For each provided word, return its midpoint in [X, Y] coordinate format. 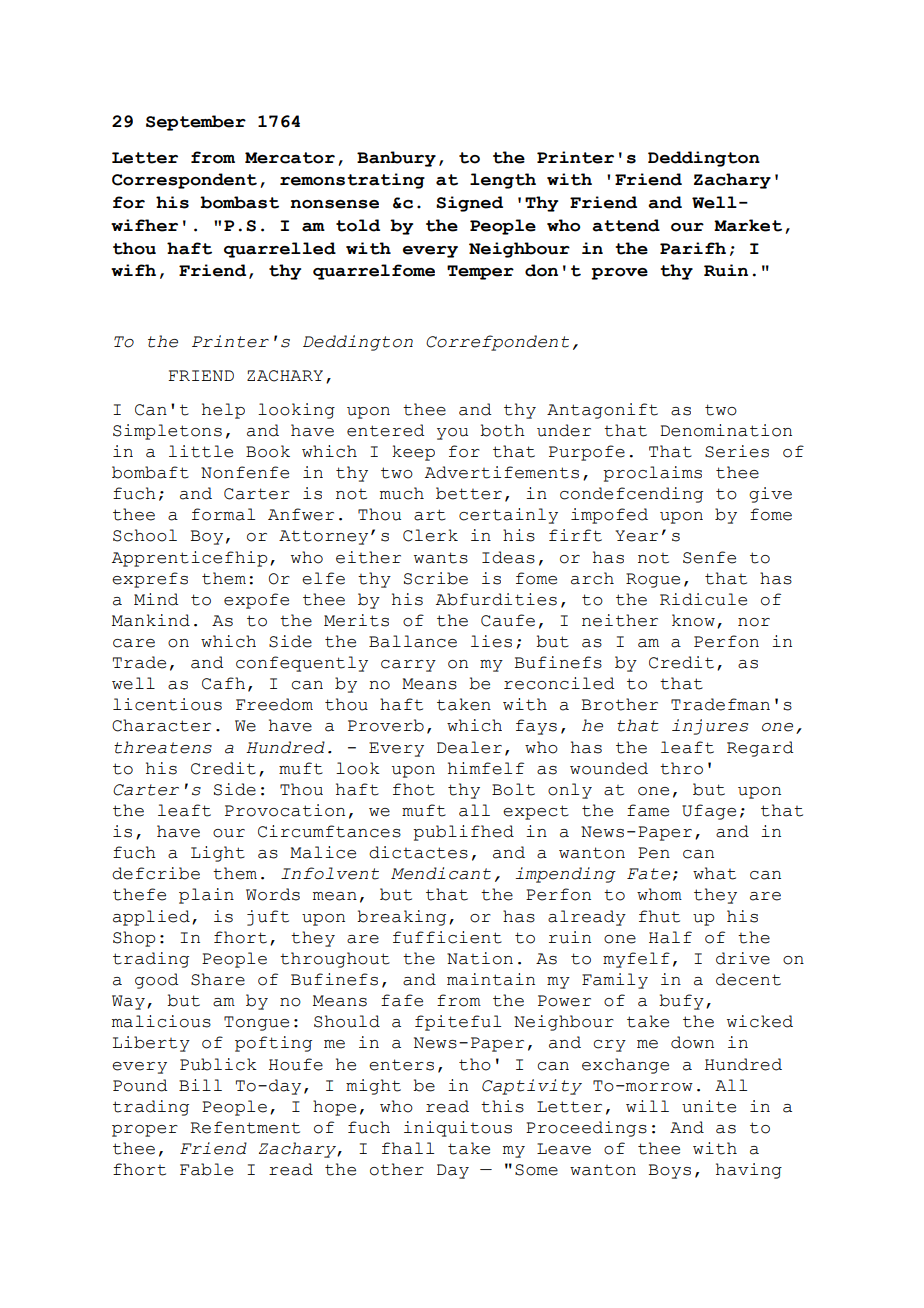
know [693, 620]
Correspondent [184, 181]
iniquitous [458, 1129]
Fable [206, 1169]
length [503, 181]
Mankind [151, 620]
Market [748, 225]
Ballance [413, 641]
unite [709, 1106]
